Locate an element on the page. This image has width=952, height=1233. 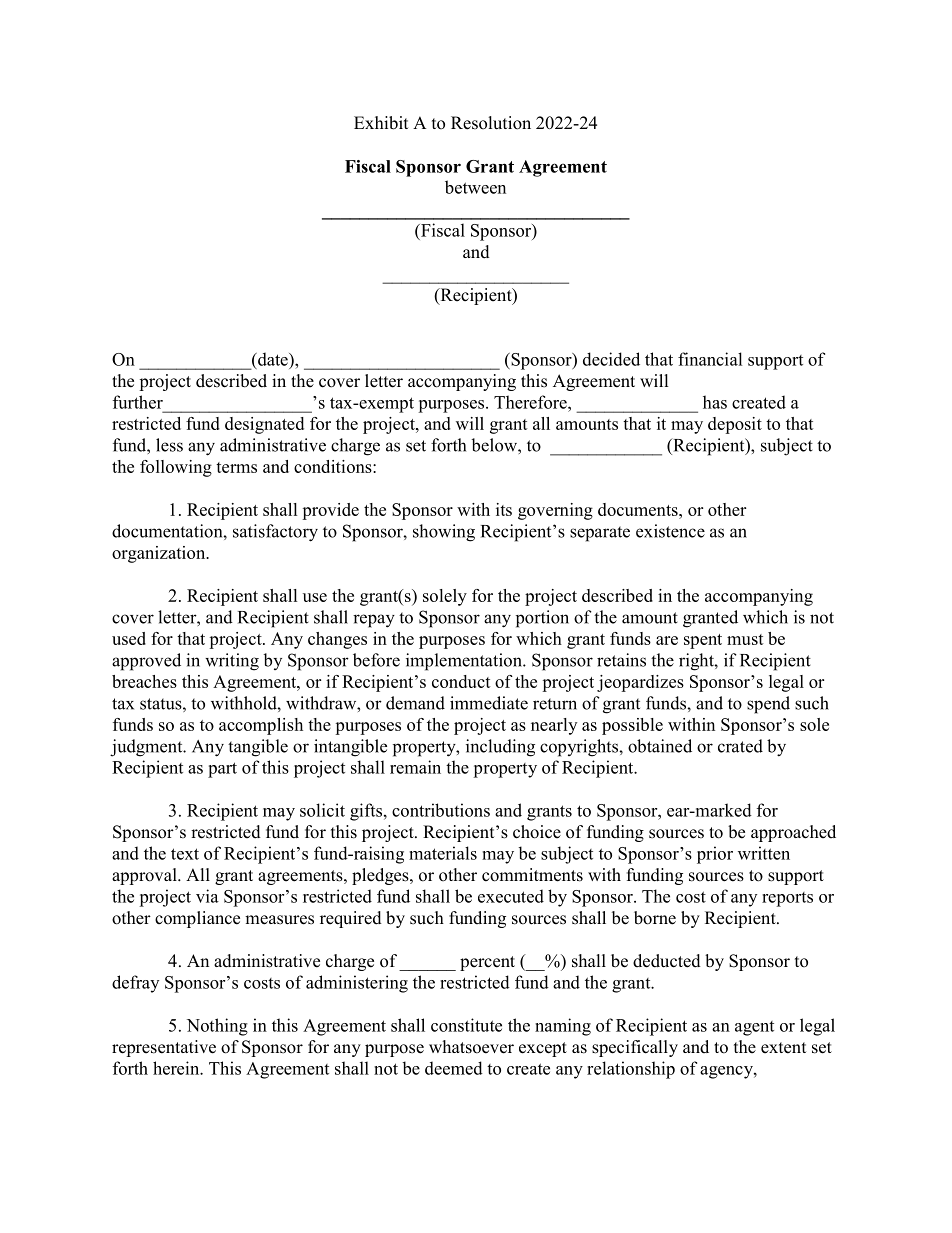
prior is located at coordinates (715, 855).
